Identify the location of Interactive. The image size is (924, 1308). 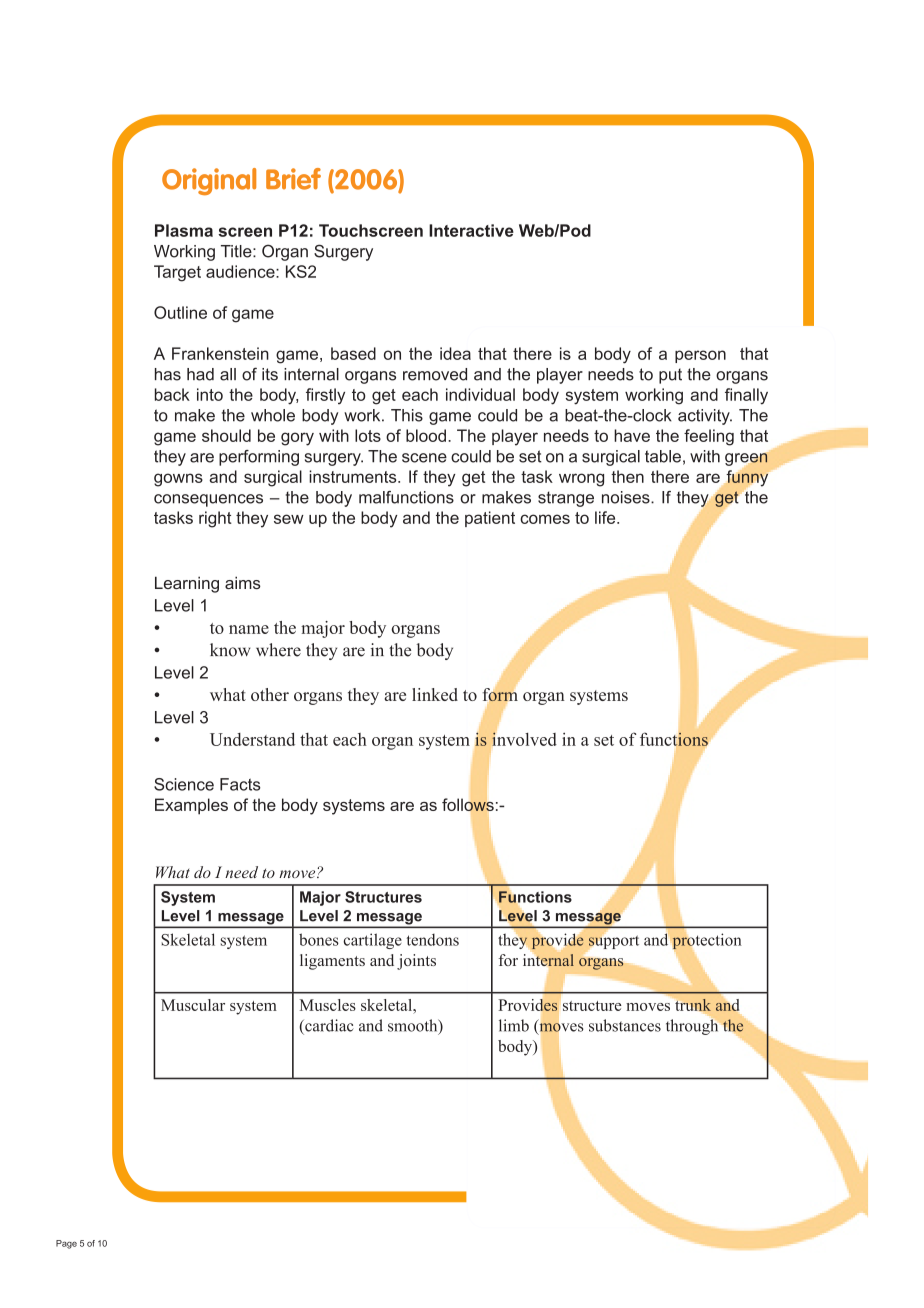
(471, 230).
